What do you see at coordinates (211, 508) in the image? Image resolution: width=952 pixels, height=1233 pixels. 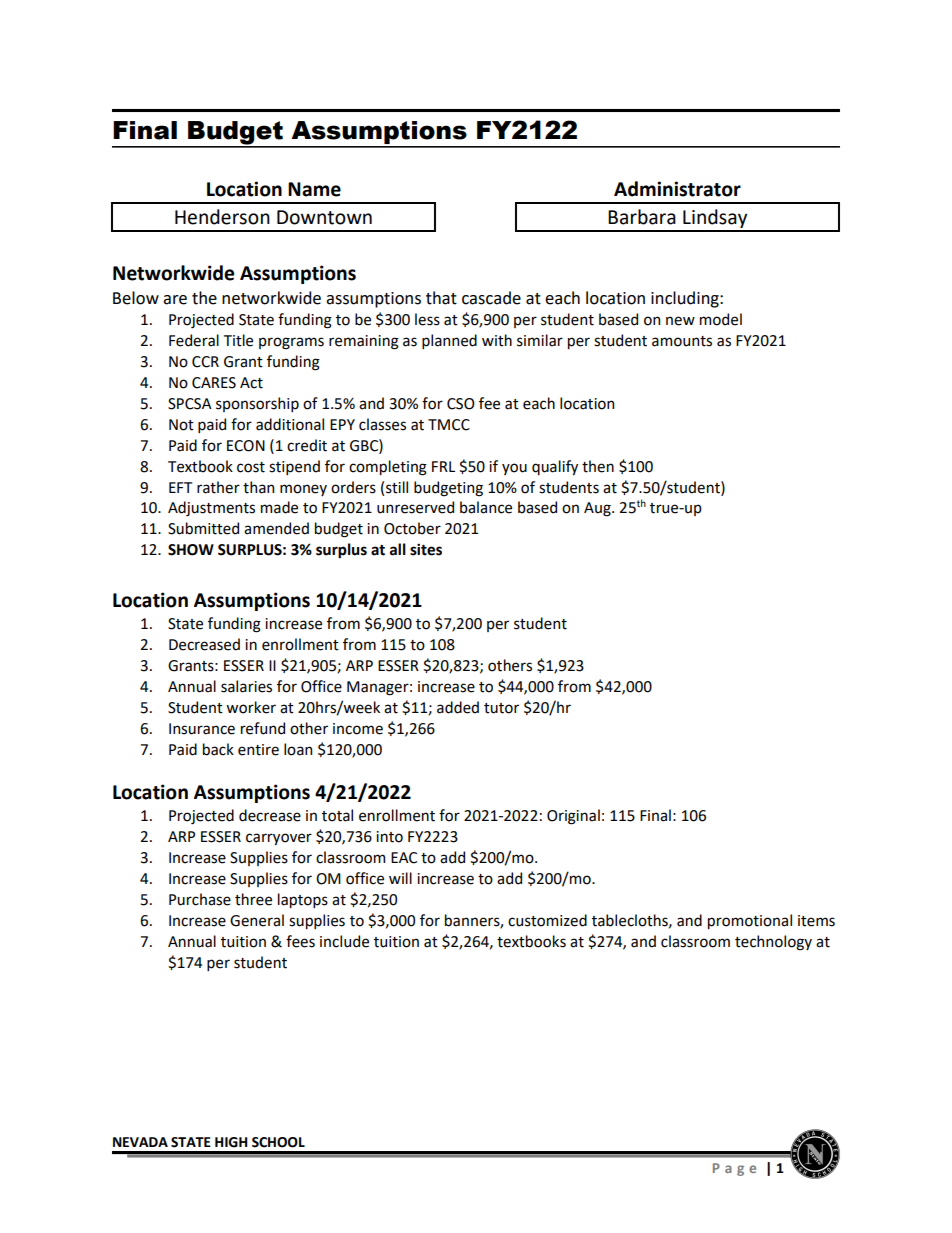 I see `Adjustments` at bounding box center [211, 508].
